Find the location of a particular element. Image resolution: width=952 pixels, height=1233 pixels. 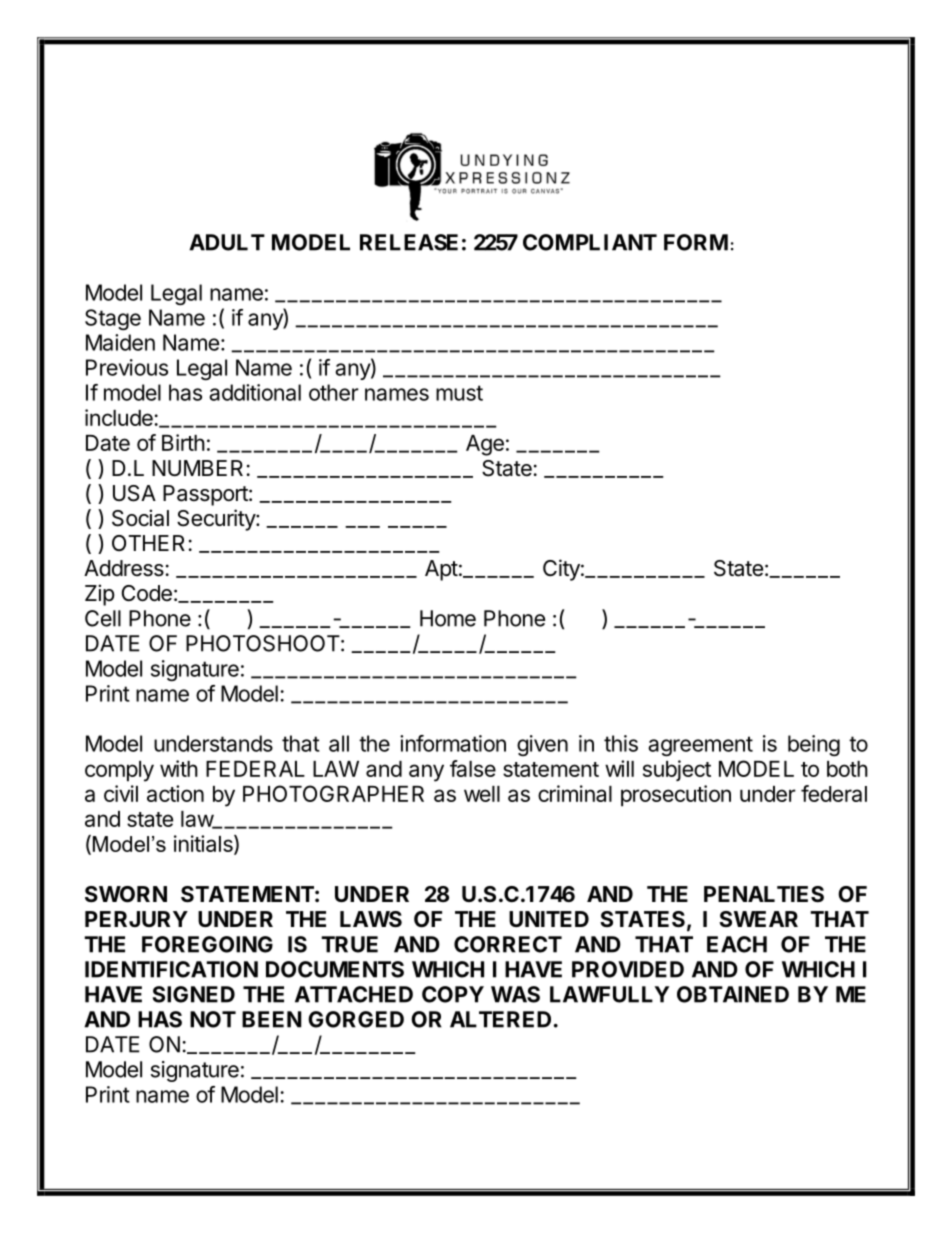

being is located at coordinates (814, 745).
